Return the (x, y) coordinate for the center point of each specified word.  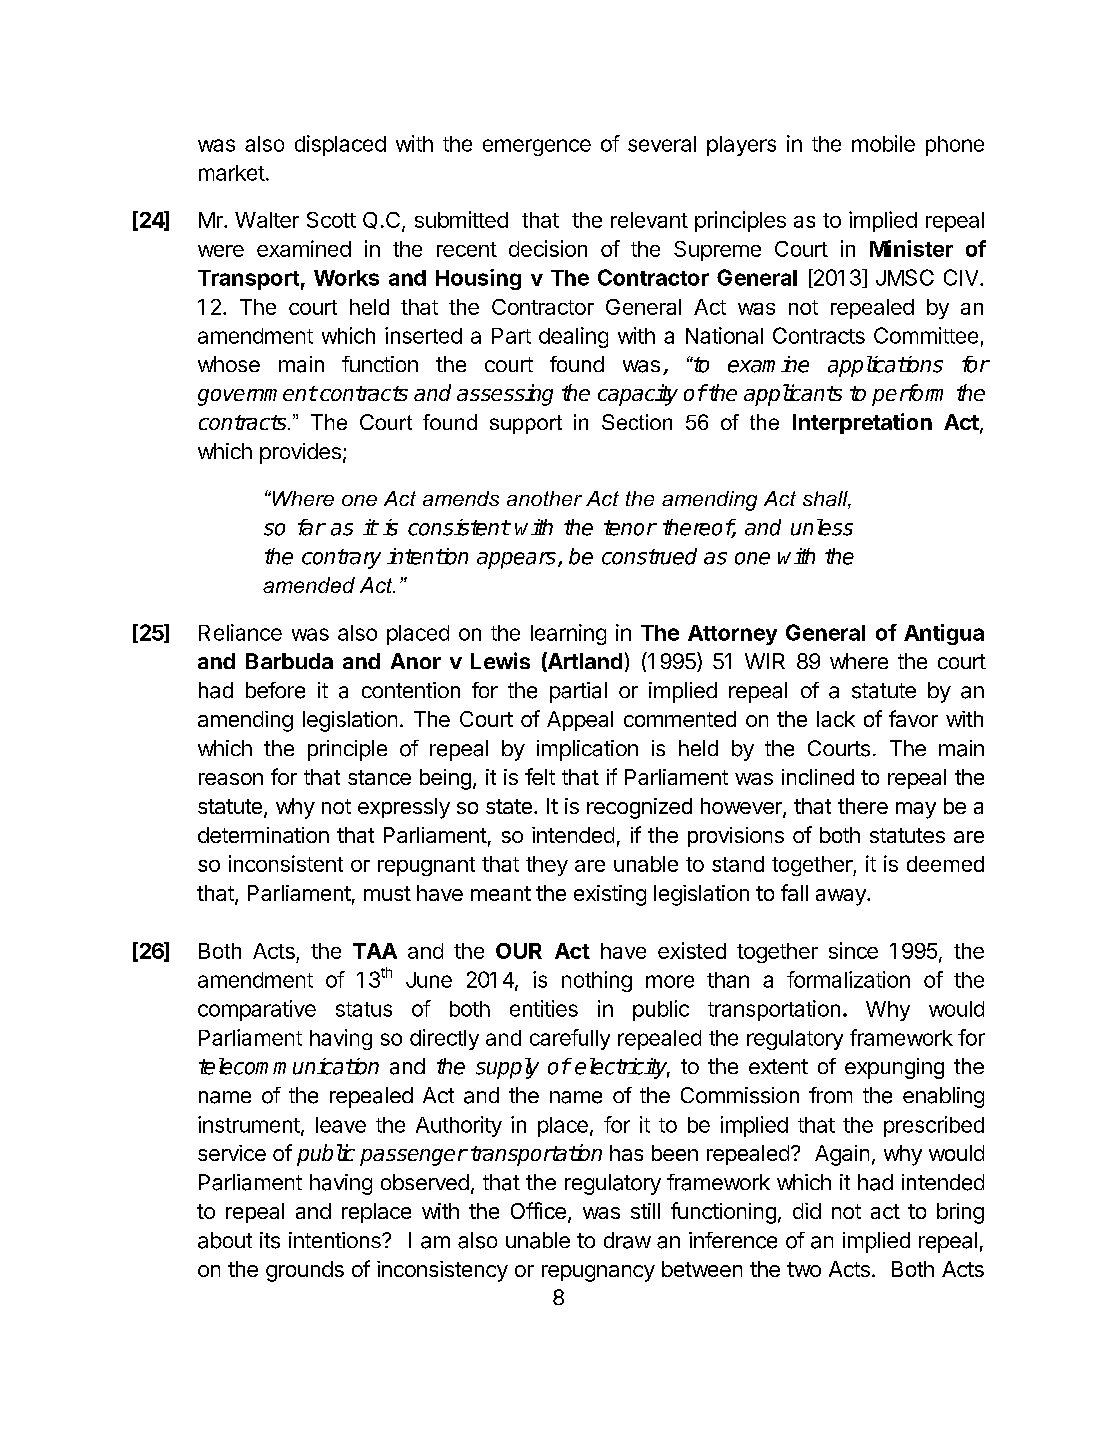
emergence (537, 147)
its (270, 1240)
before (275, 690)
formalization (848, 979)
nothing (597, 981)
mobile (883, 143)
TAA (375, 951)
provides (300, 453)
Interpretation (862, 423)
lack (836, 719)
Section (637, 422)
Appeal (580, 721)
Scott (331, 220)
